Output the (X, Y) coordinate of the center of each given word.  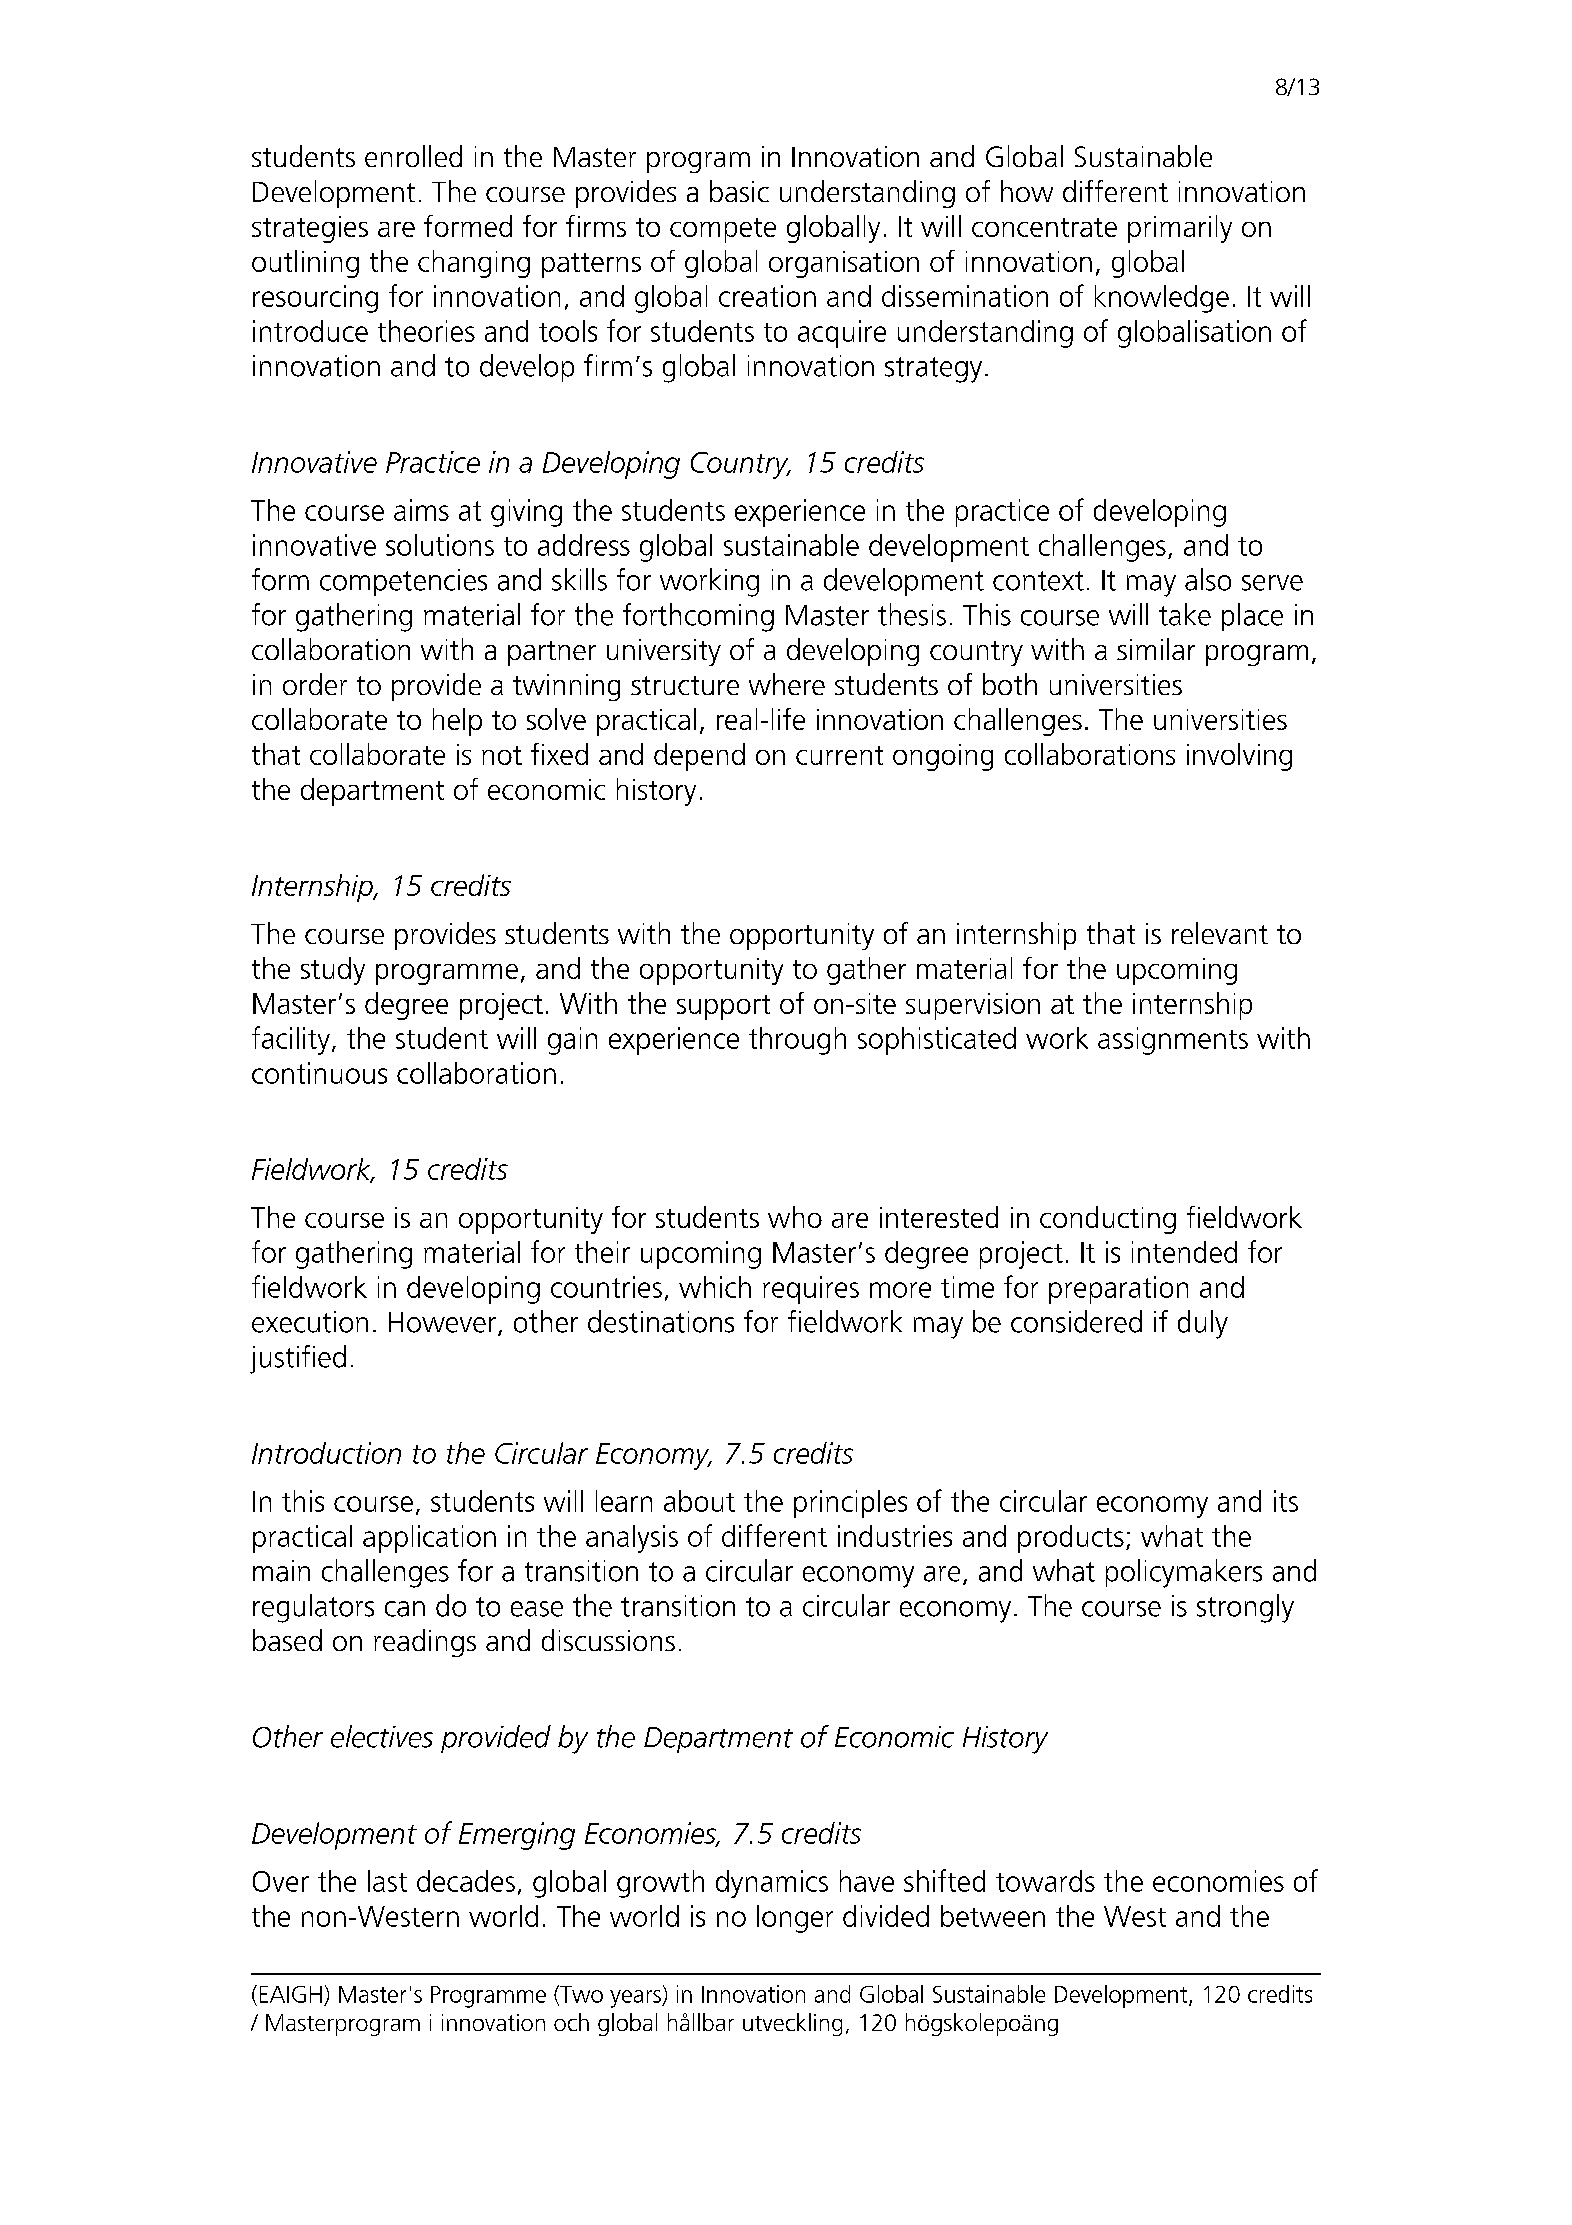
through (797, 1041)
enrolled (413, 156)
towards (1045, 1881)
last (387, 1881)
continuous (319, 1073)
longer (795, 1919)
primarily (1180, 229)
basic (739, 191)
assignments (1173, 1041)
